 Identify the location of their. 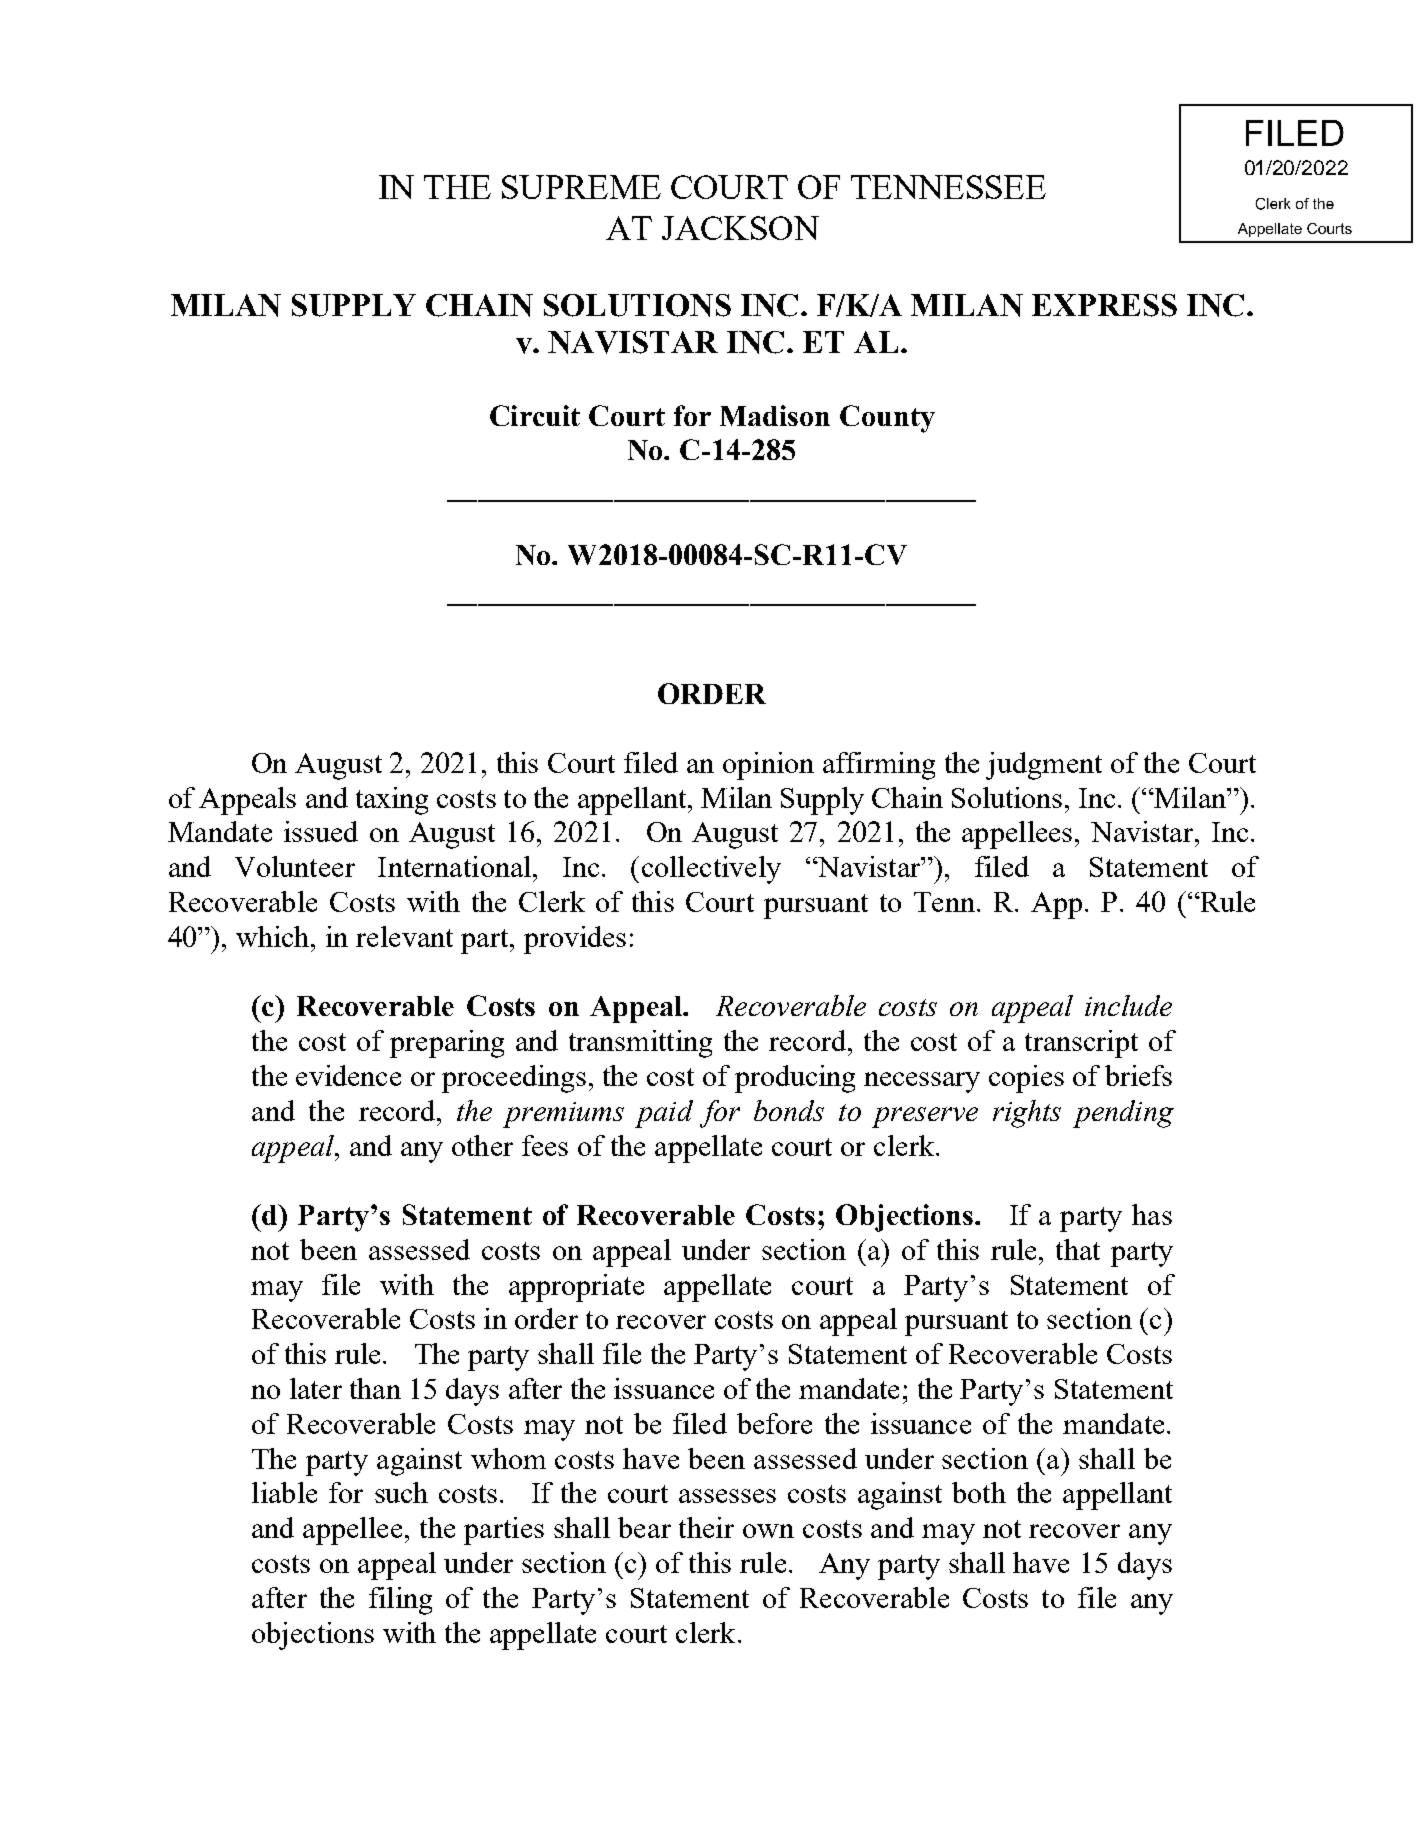
(706, 1527).
